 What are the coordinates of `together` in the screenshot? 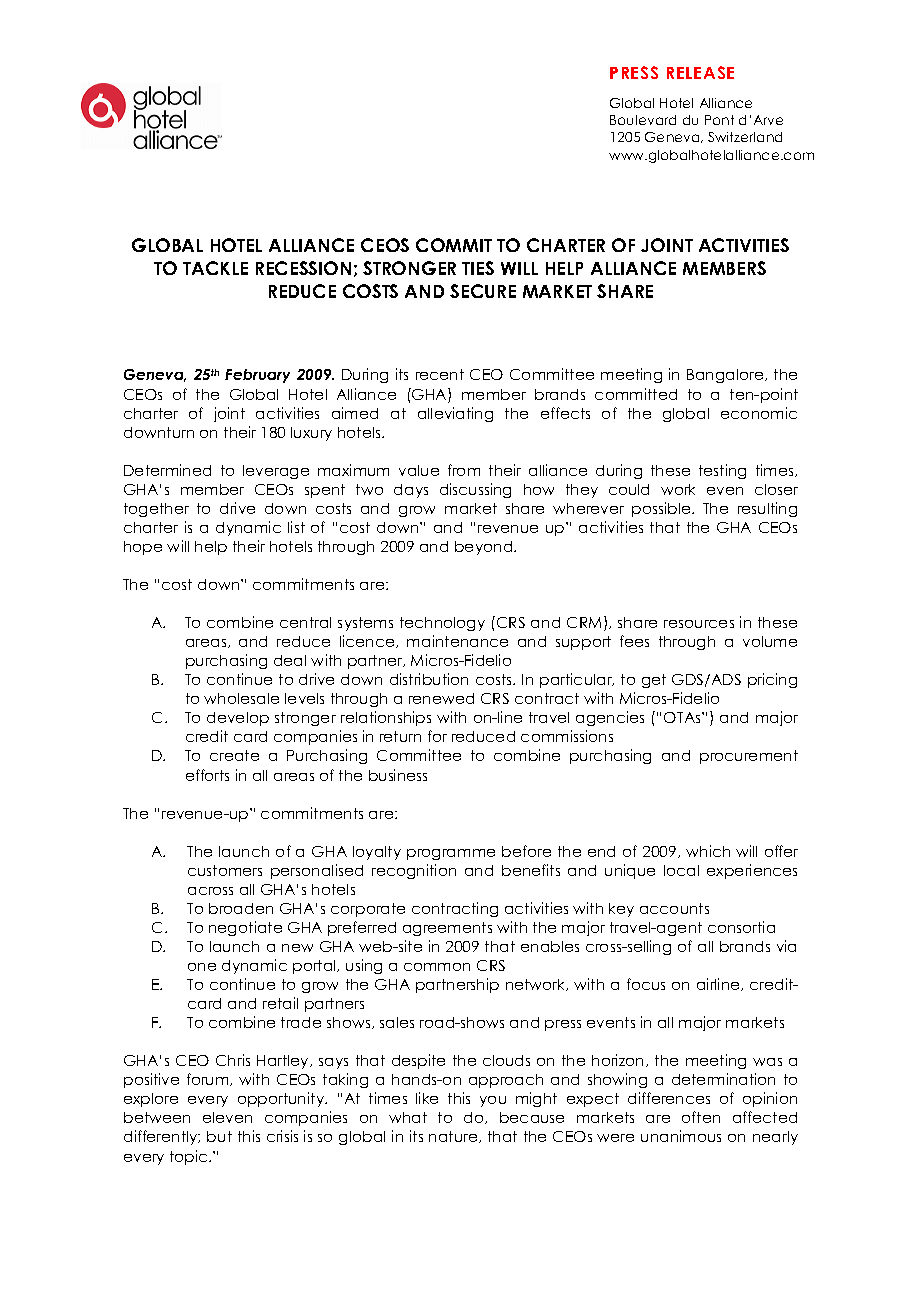 It's located at (156, 510).
